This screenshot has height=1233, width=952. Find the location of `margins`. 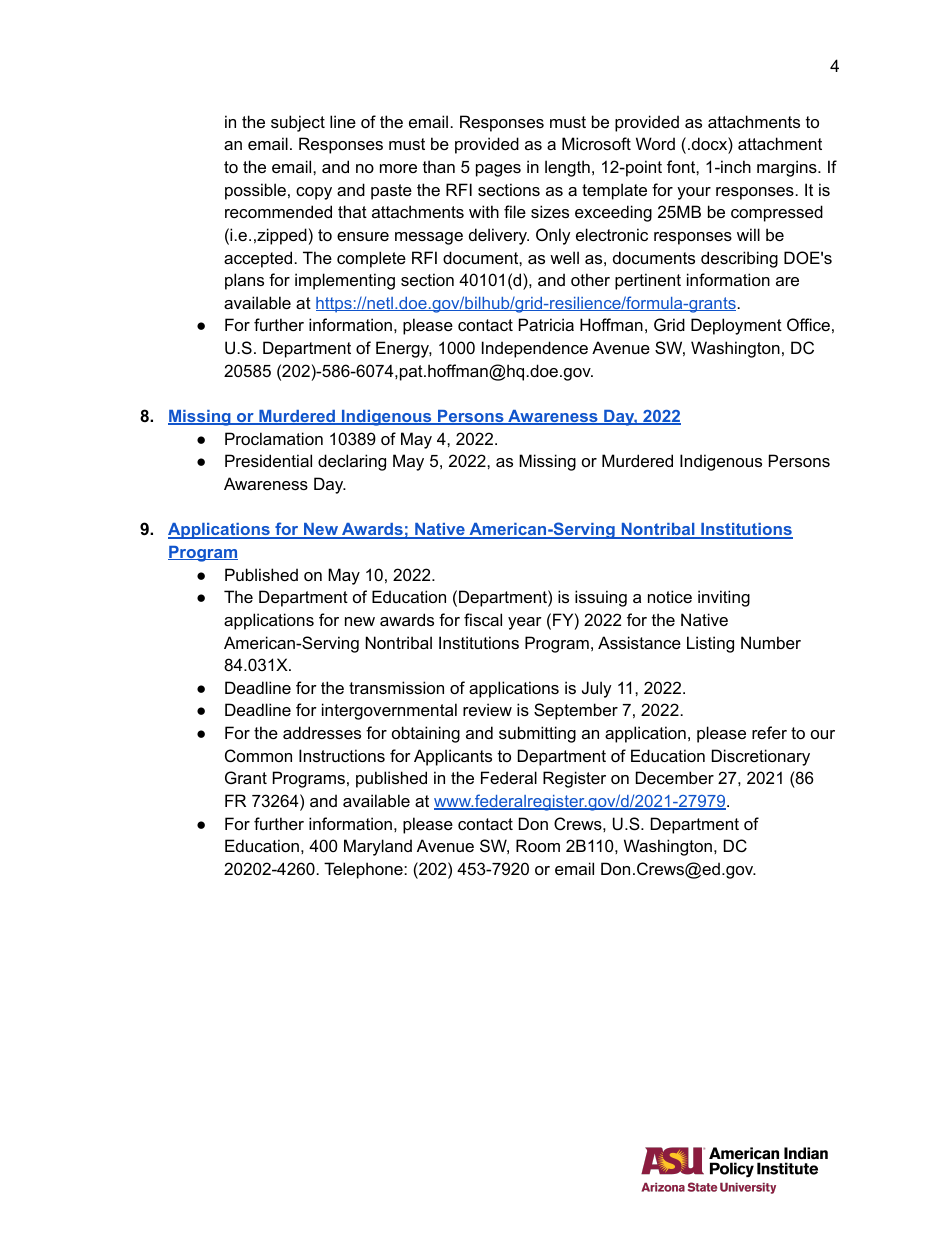

margins is located at coordinates (788, 168).
